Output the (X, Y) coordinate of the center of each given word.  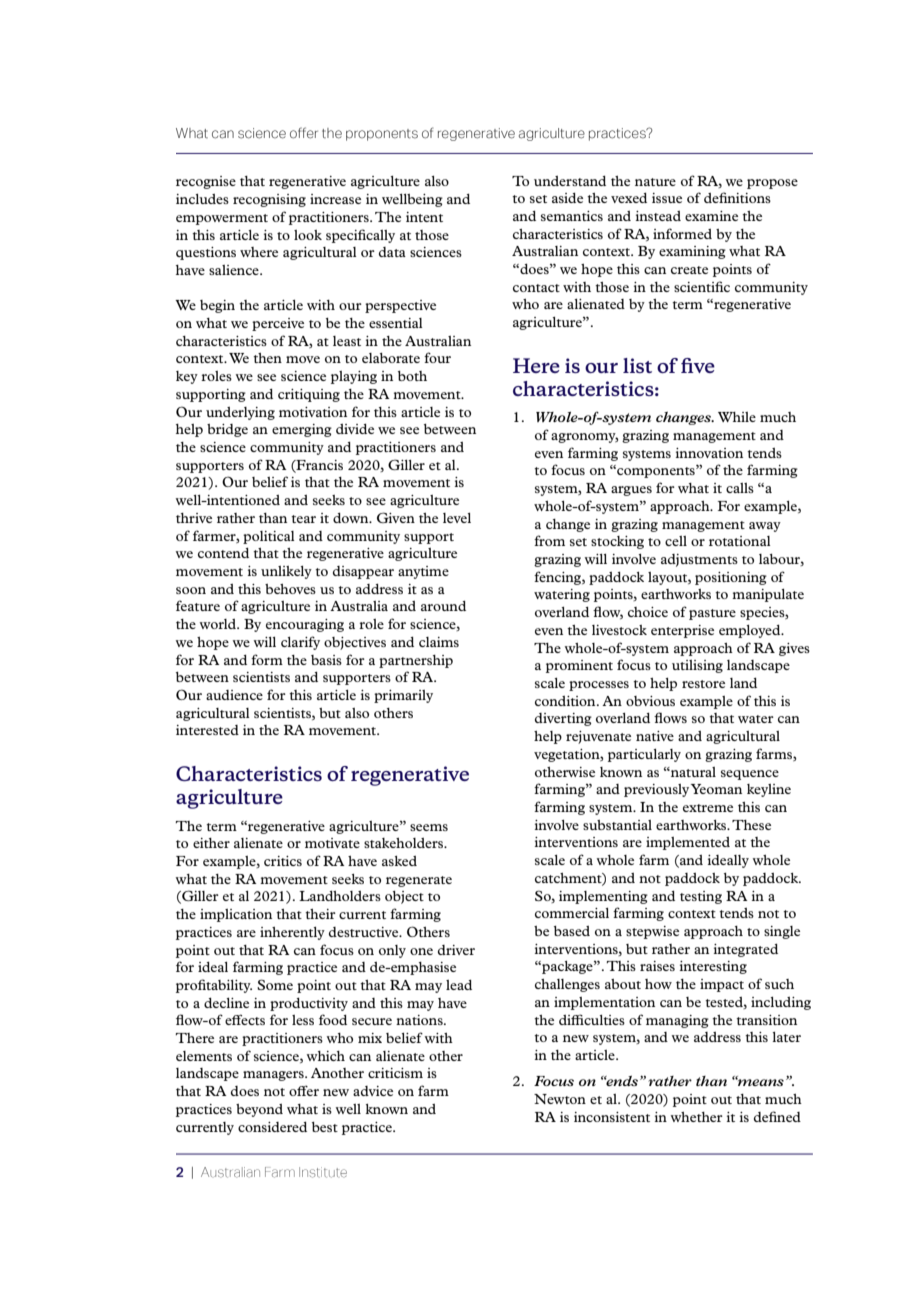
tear (303, 519)
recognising (269, 200)
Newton (560, 1099)
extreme (708, 808)
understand (570, 181)
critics (283, 861)
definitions (737, 197)
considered (272, 1127)
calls (740, 488)
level (457, 518)
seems (429, 827)
